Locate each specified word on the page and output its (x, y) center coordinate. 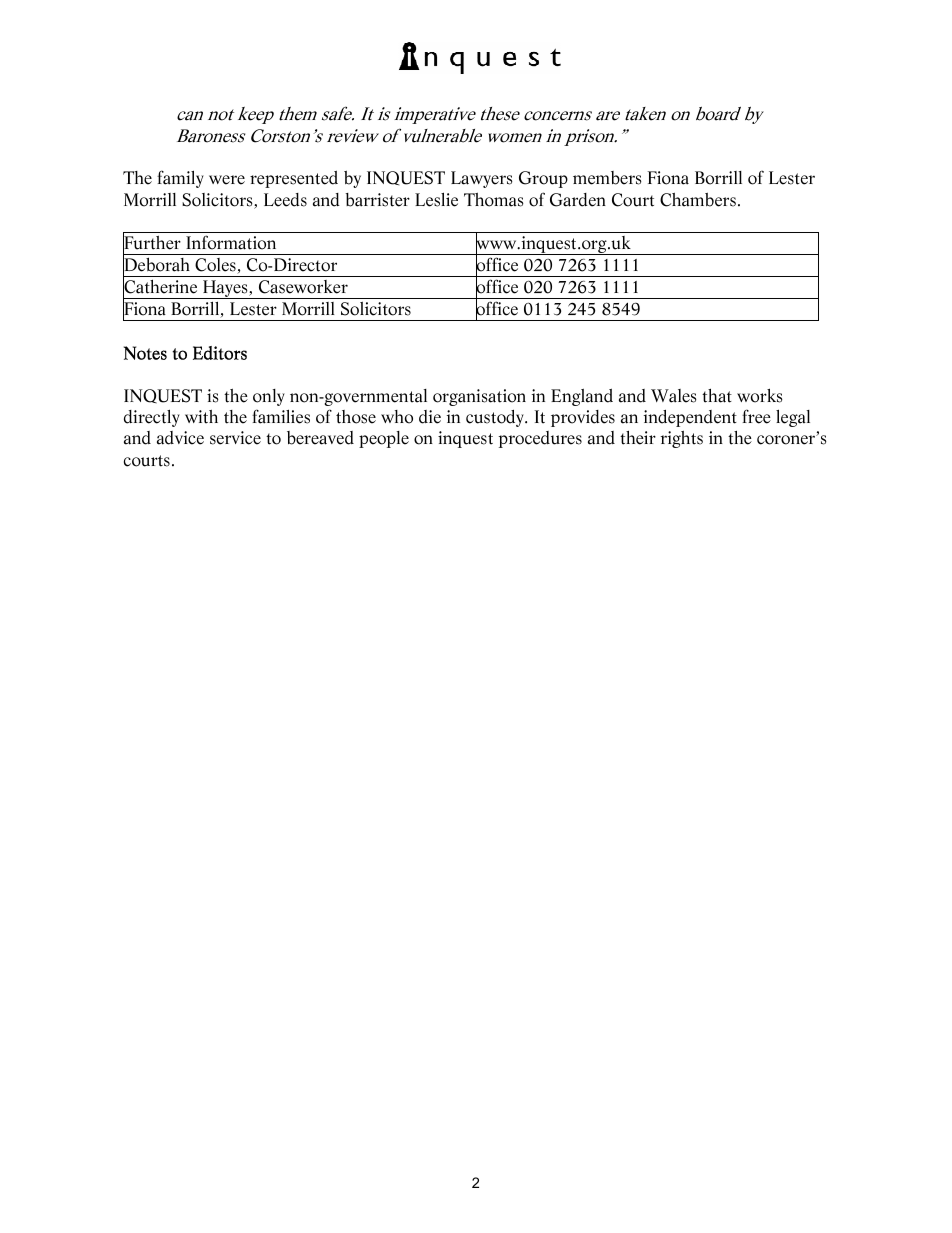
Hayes (225, 289)
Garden (578, 200)
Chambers (698, 200)
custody (496, 418)
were (227, 180)
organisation (479, 397)
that (717, 396)
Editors (220, 353)
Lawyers (482, 179)
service (235, 438)
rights (682, 439)
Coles (216, 266)
